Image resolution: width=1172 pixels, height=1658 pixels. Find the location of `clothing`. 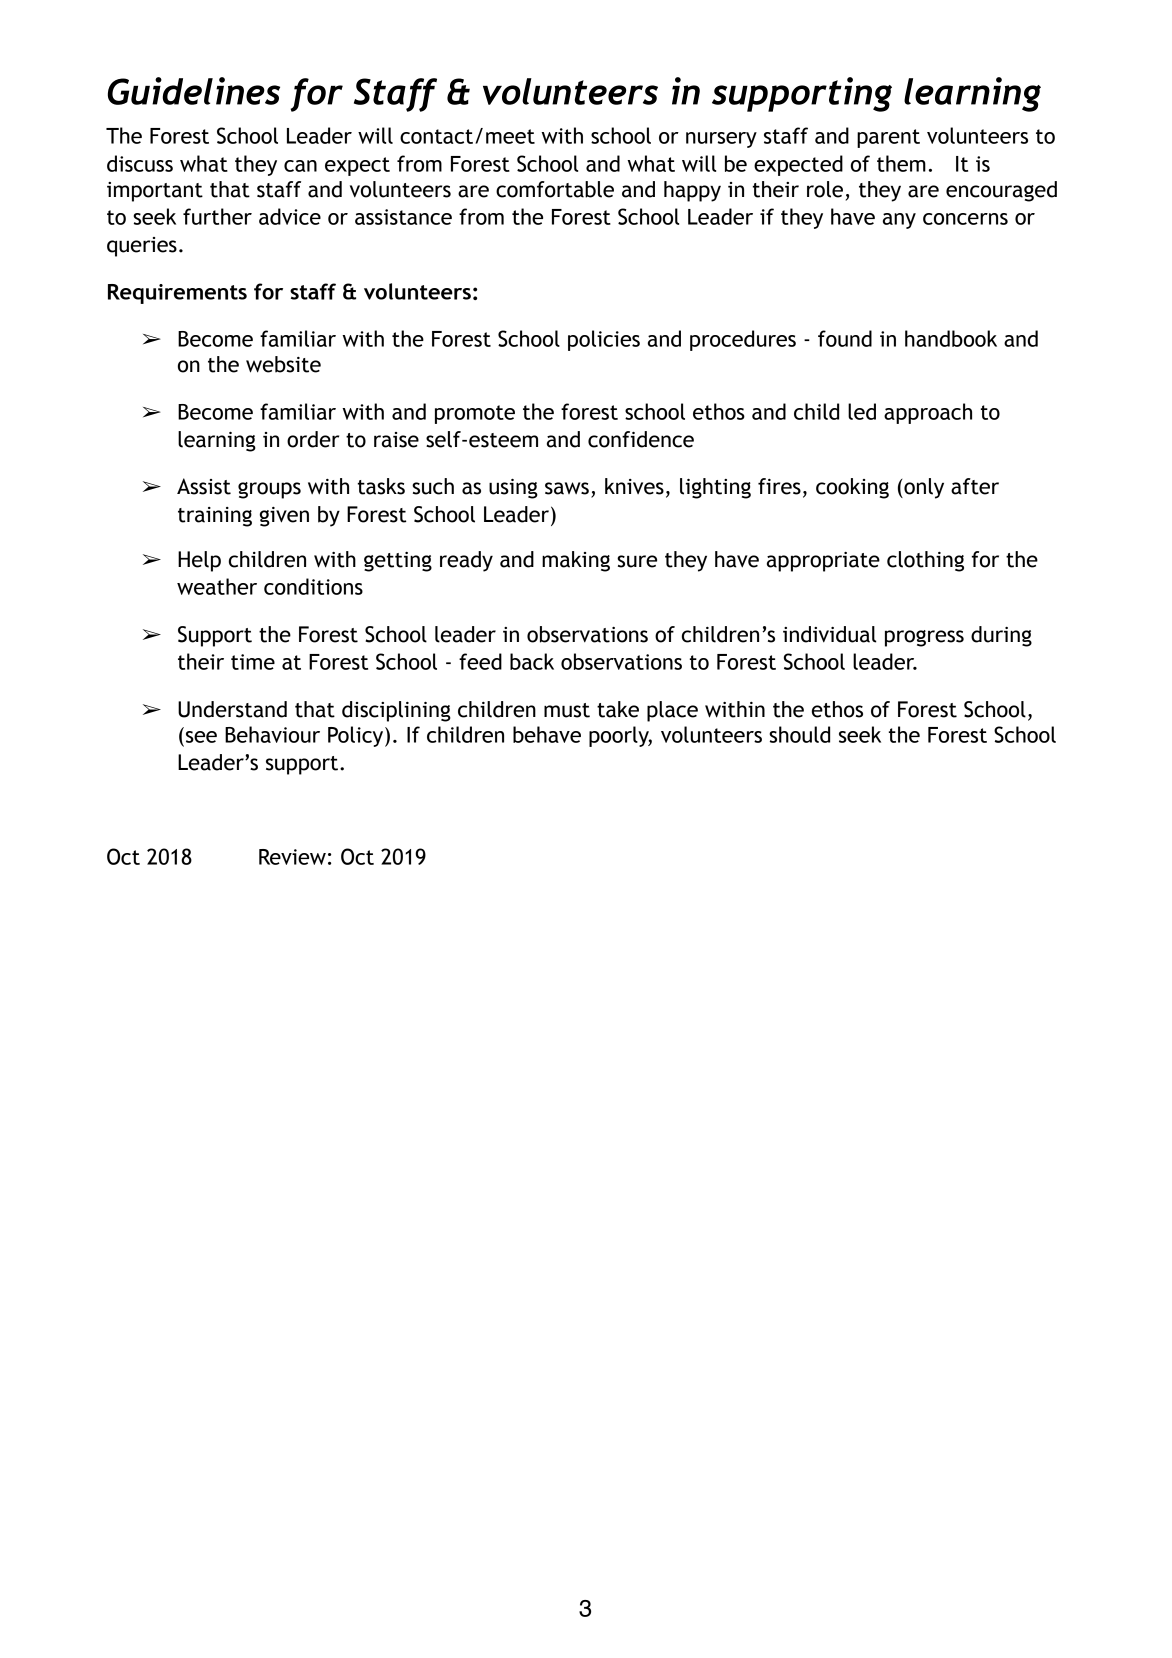

clothing is located at coordinates (925, 561).
